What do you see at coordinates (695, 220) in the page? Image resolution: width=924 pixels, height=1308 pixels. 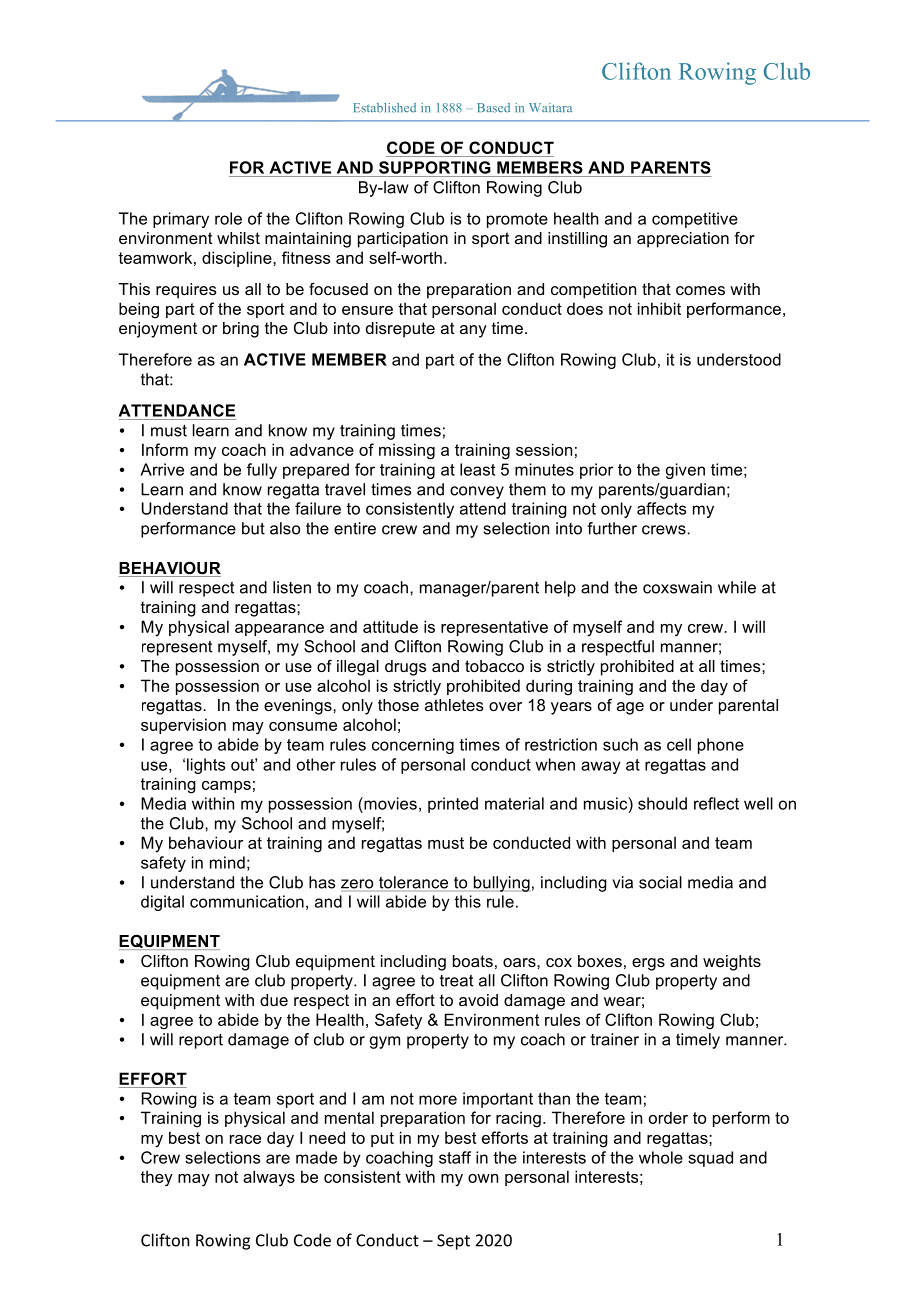 I see `competitive` at bounding box center [695, 220].
